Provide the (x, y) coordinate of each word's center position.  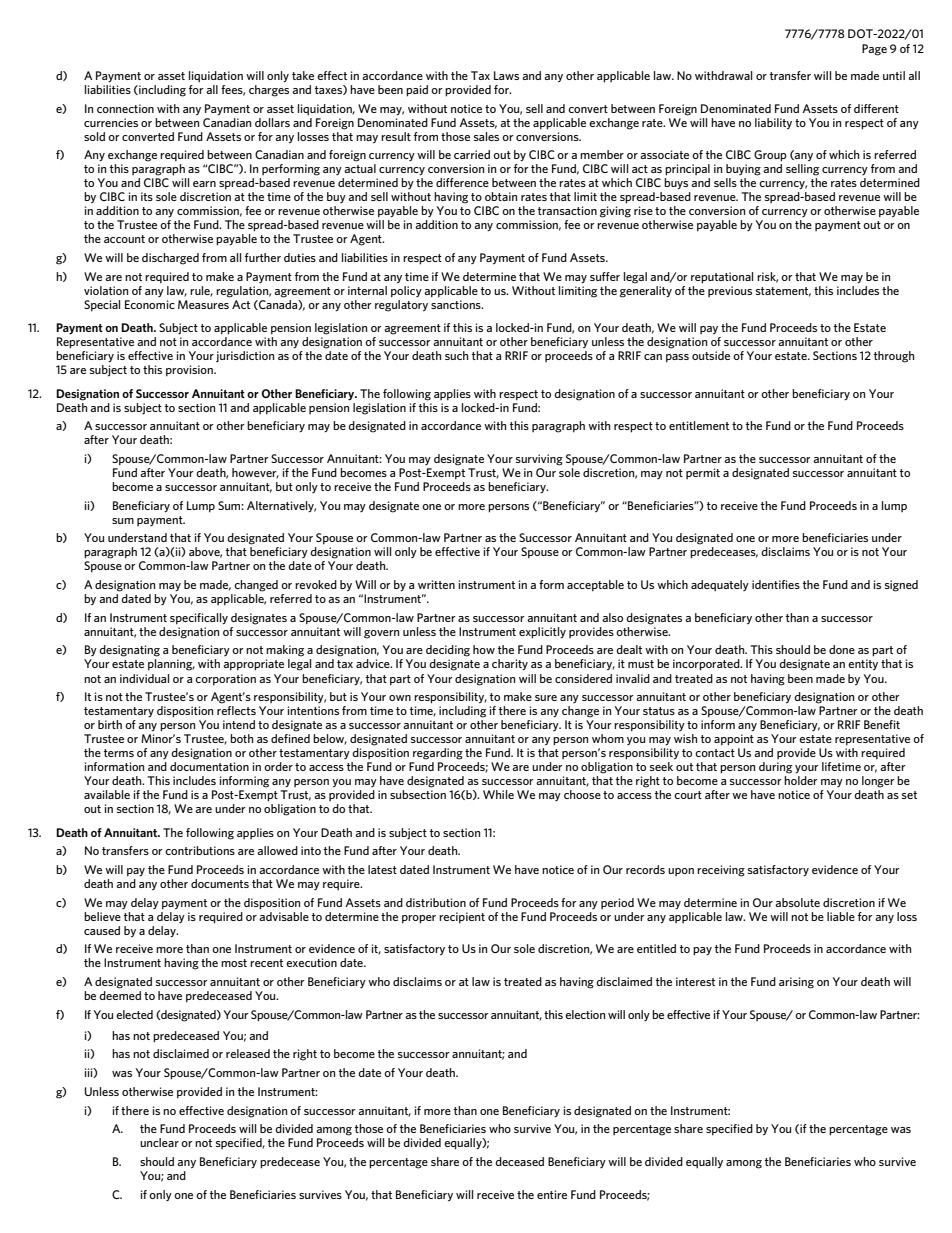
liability (773, 124)
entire (552, 1194)
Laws (506, 75)
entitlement (699, 425)
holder (801, 780)
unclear (159, 1142)
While (498, 794)
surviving (539, 460)
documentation (209, 766)
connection (125, 108)
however (255, 473)
